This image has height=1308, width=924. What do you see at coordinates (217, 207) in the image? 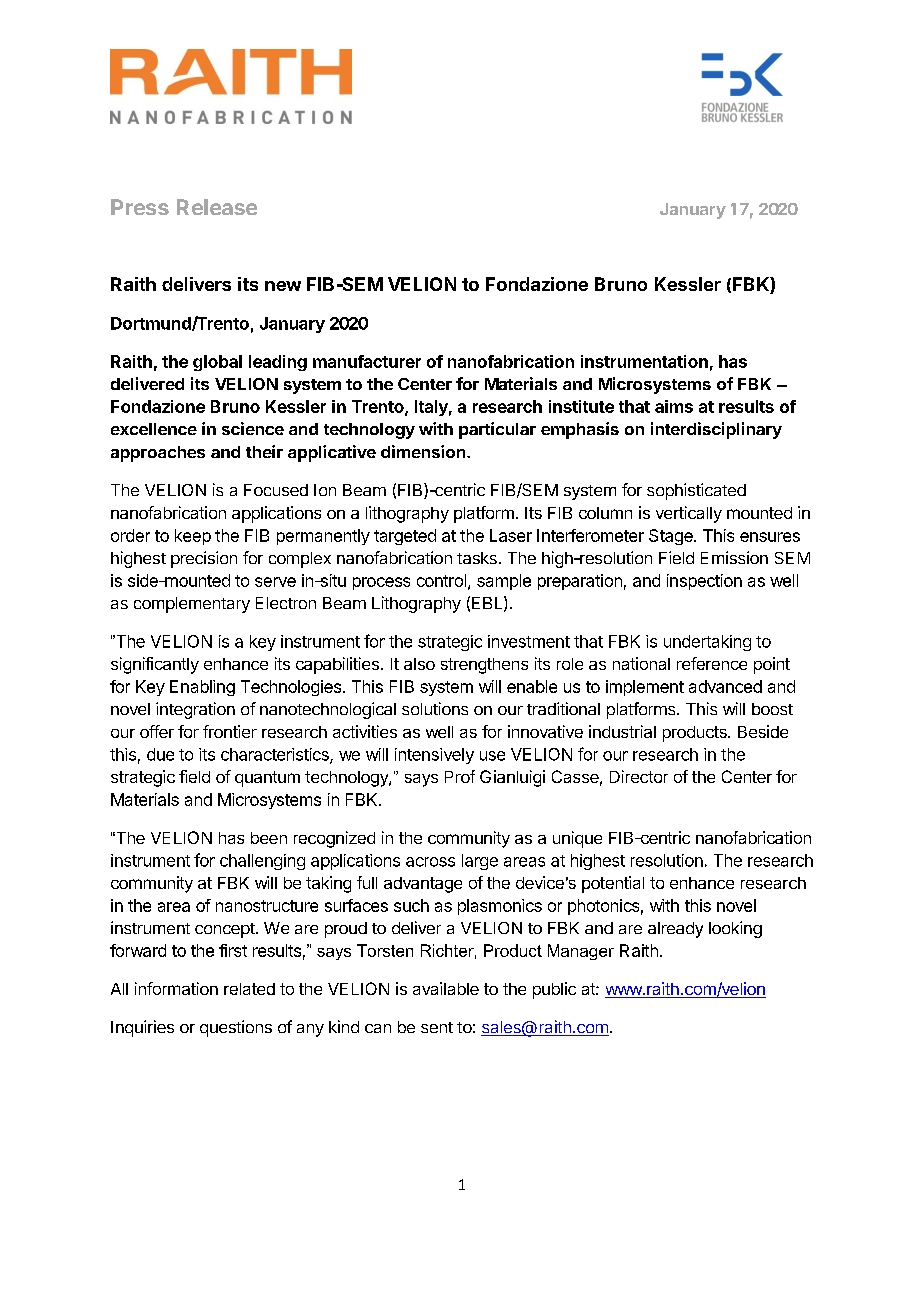
I see `Release` at bounding box center [217, 207].
